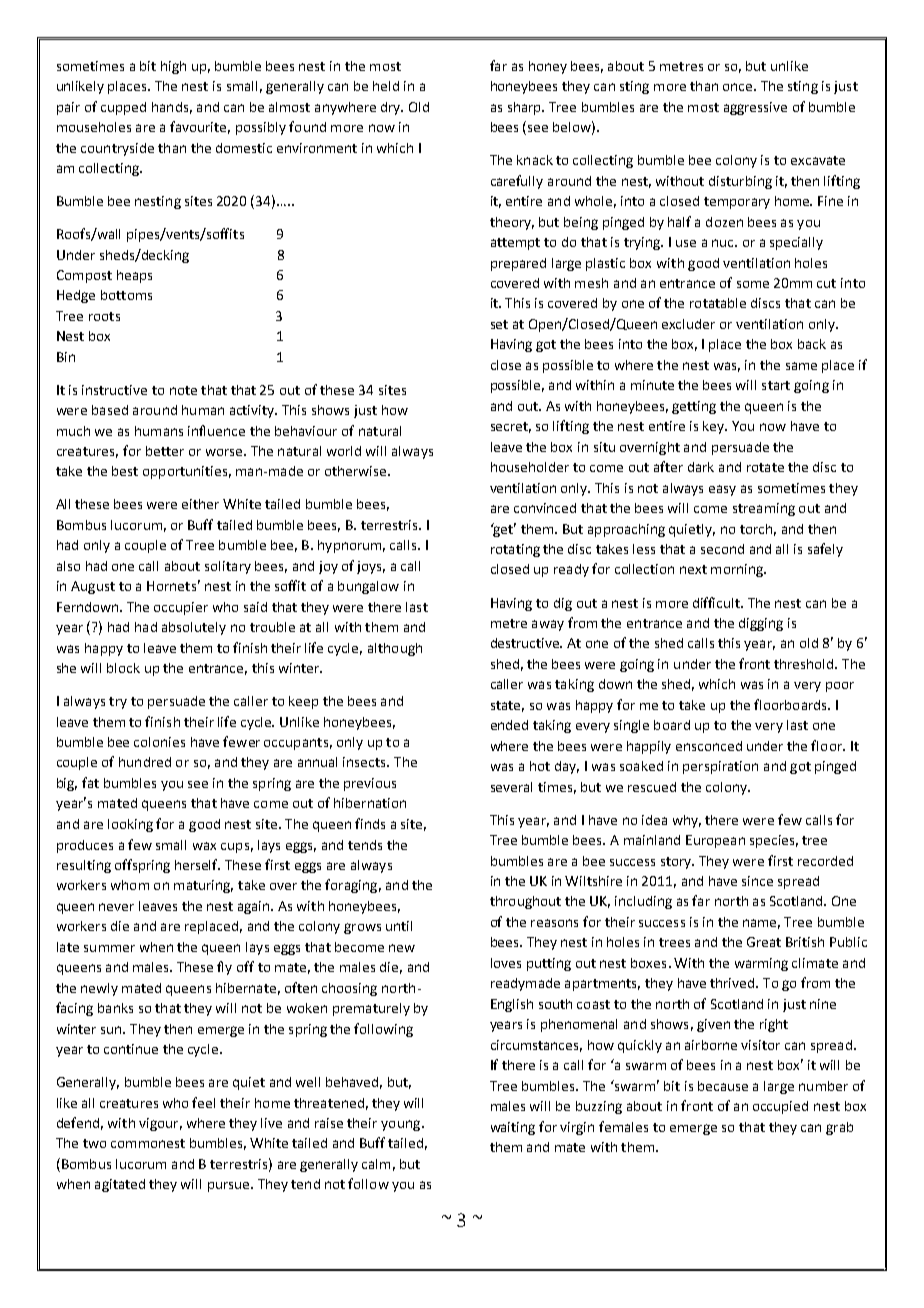  Describe the element at coordinates (123, 108) in the screenshot. I see `cupped` at that location.
